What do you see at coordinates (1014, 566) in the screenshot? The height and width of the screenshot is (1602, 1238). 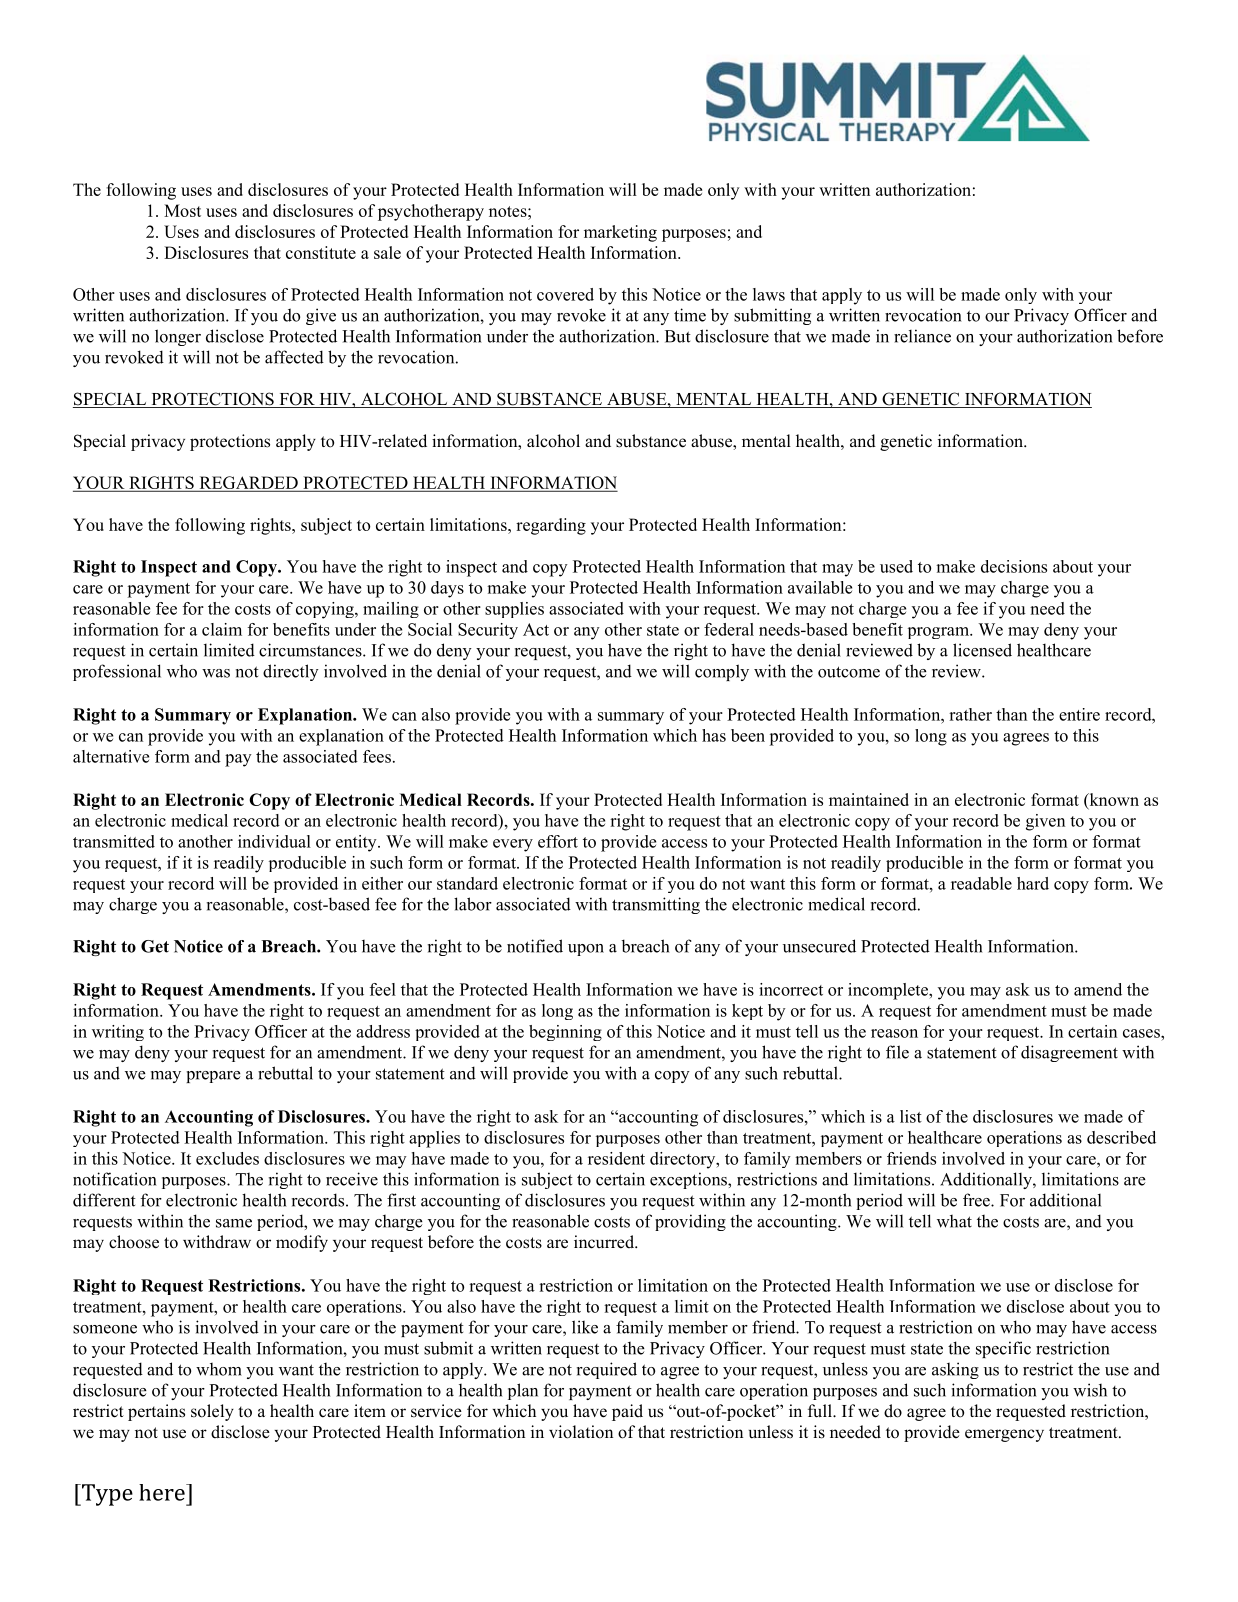 I see `decisions` at bounding box center [1014, 566].
